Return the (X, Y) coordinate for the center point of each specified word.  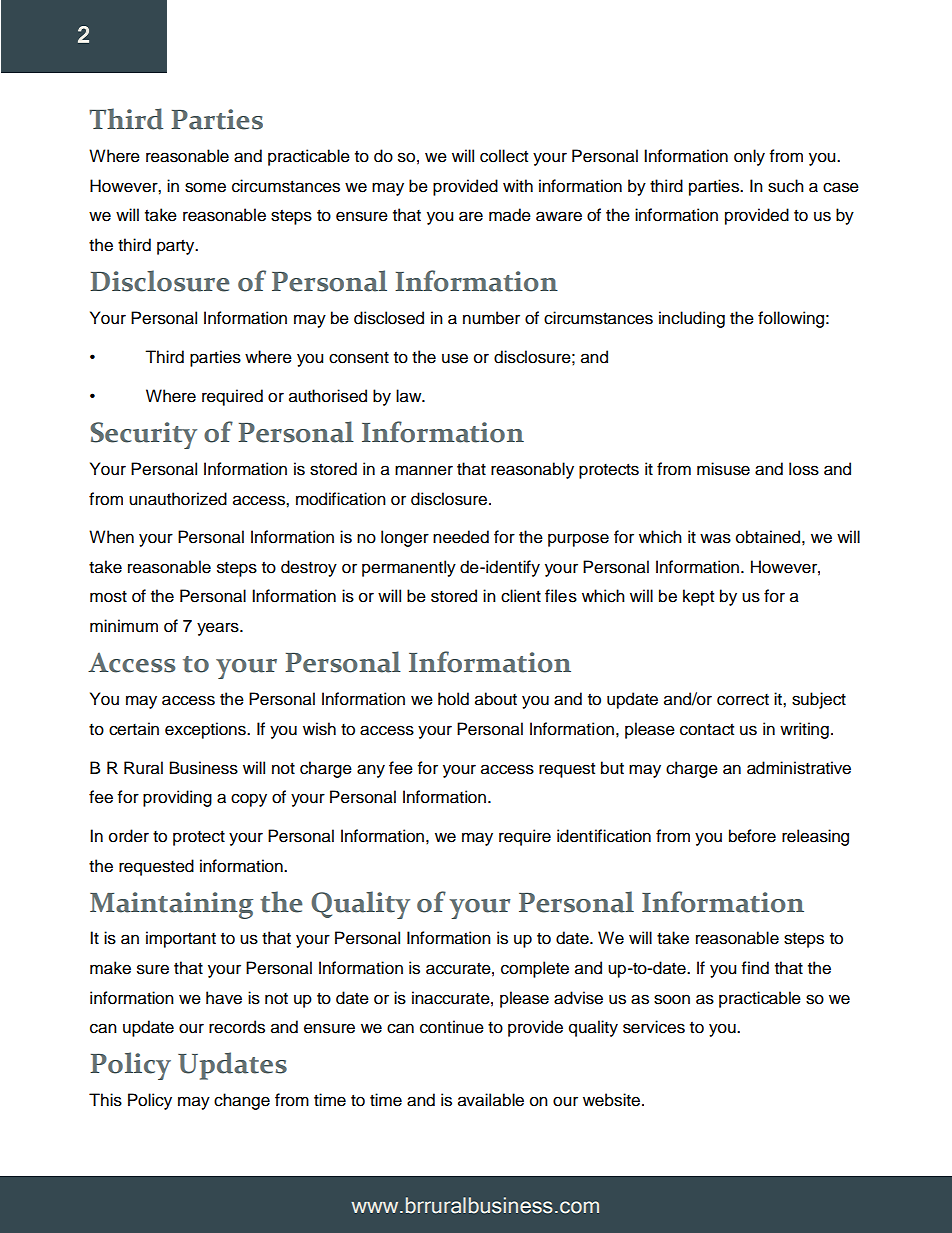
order (129, 836)
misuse (723, 469)
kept (698, 597)
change (242, 1101)
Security (143, 435)
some (205, 187)
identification (604, 836)
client (521, 596)
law (410, 396)
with (518, 185)
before (752, 836)
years (219, 629)
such (786, 186)
